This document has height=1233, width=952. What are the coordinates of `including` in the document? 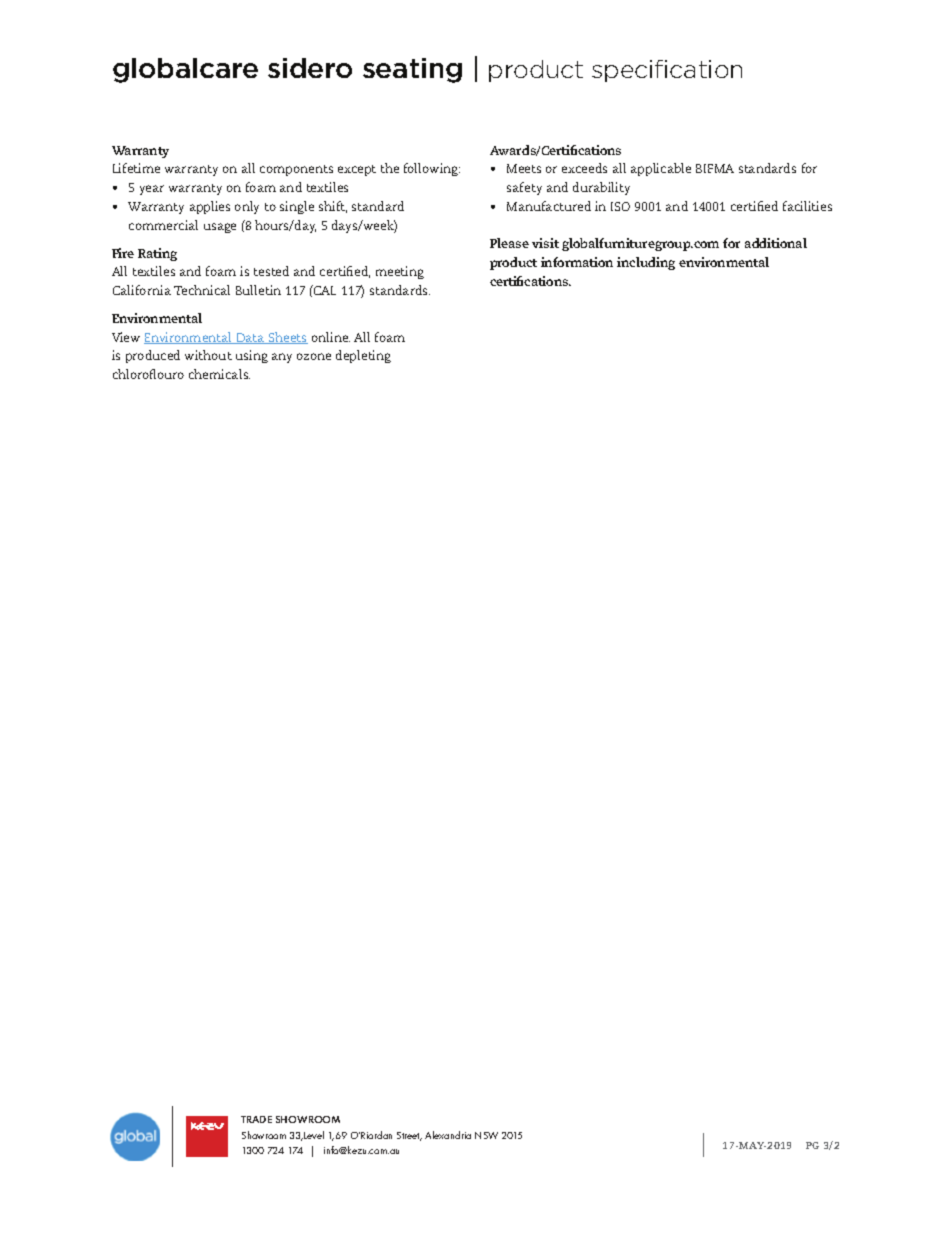 It's located at (646, 263).
